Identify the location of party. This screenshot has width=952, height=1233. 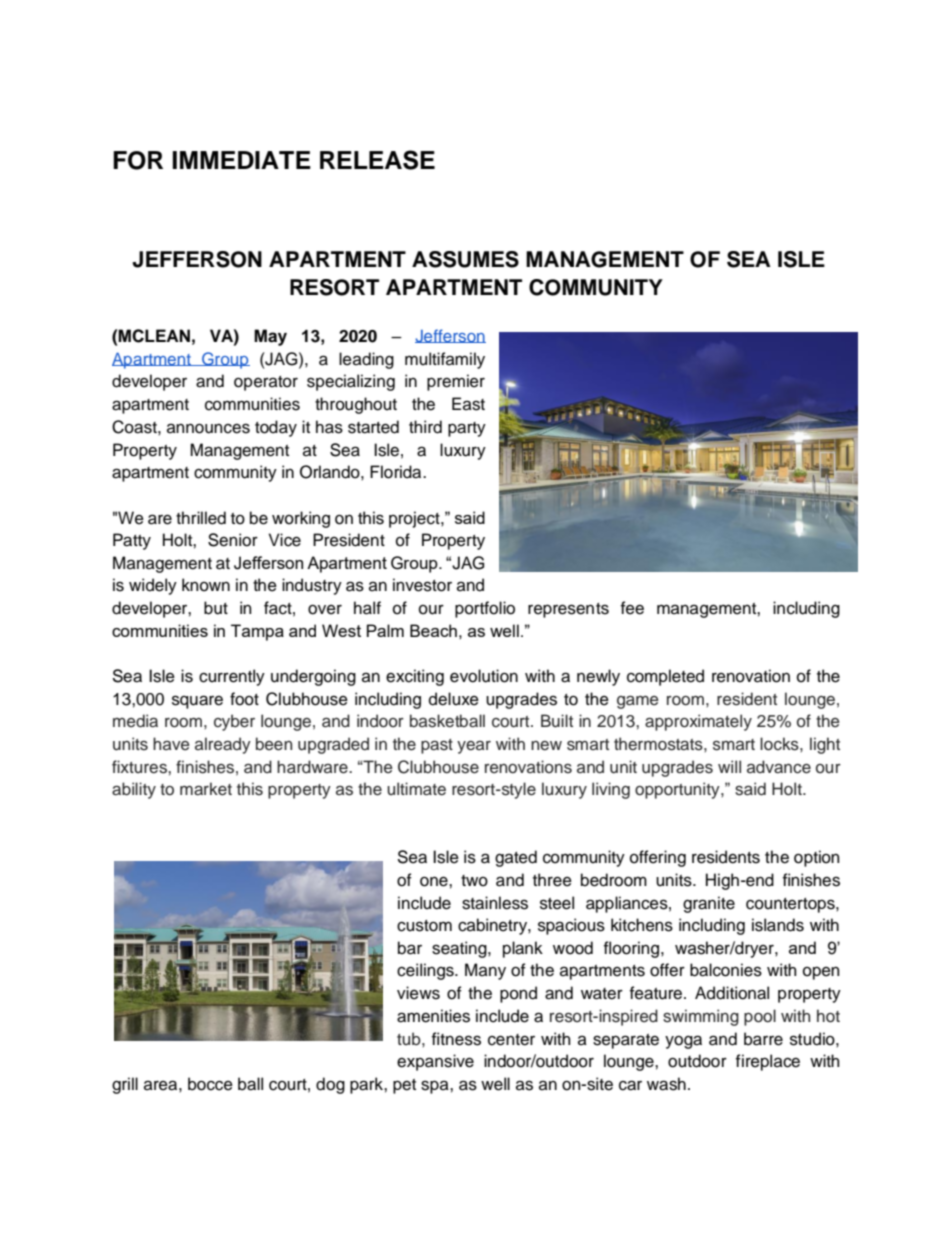
(467, 429).
